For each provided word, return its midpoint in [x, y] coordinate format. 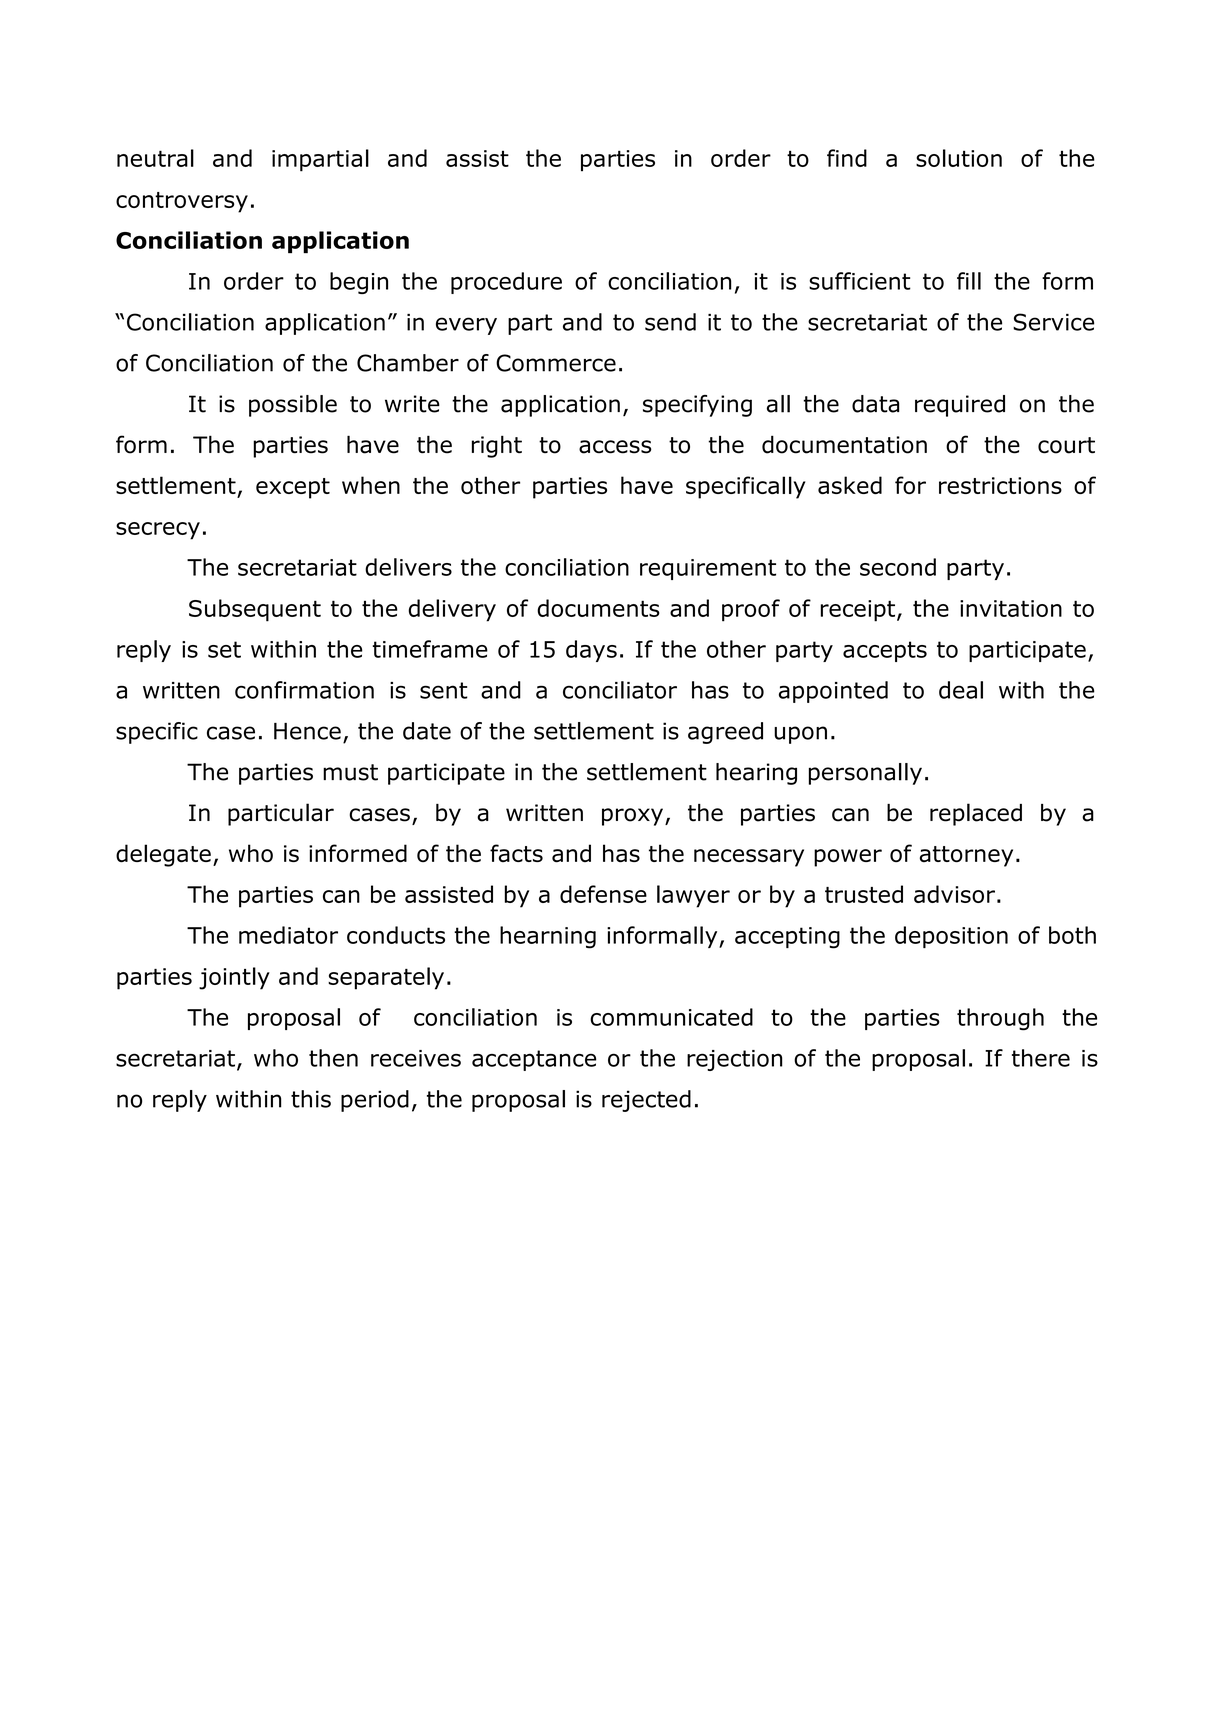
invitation [1011, 608]
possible [293, 406]
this [311, 1099]
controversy [182, 202]
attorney [966, 856]
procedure [506, 283]
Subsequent [255, 610]
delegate [163, 855]
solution [959, 158]
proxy [632, 817]
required [960, 406]
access [615, 447]
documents [598, 608]
